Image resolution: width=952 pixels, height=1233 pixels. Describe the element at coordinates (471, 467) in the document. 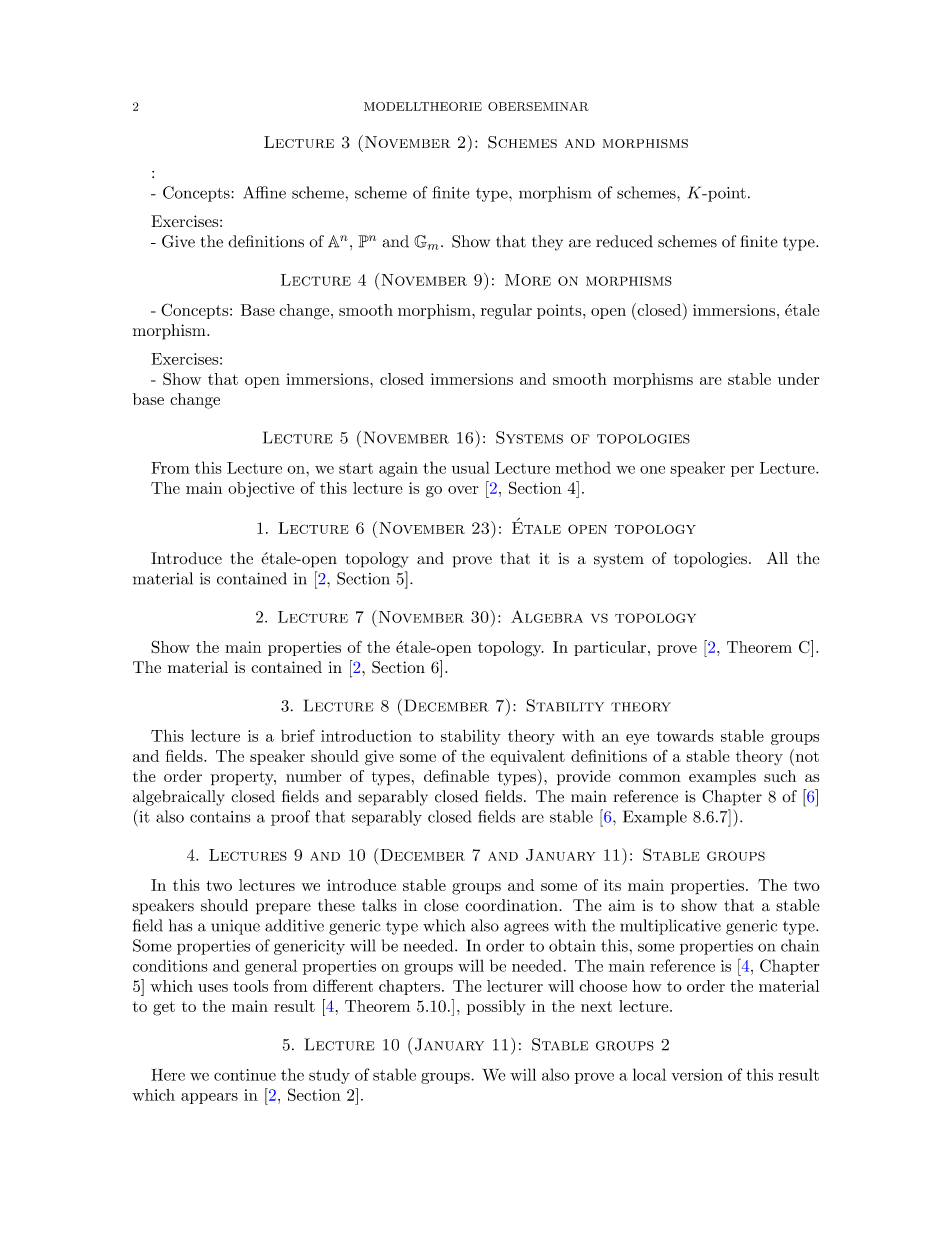

I see `usual` at that location.
